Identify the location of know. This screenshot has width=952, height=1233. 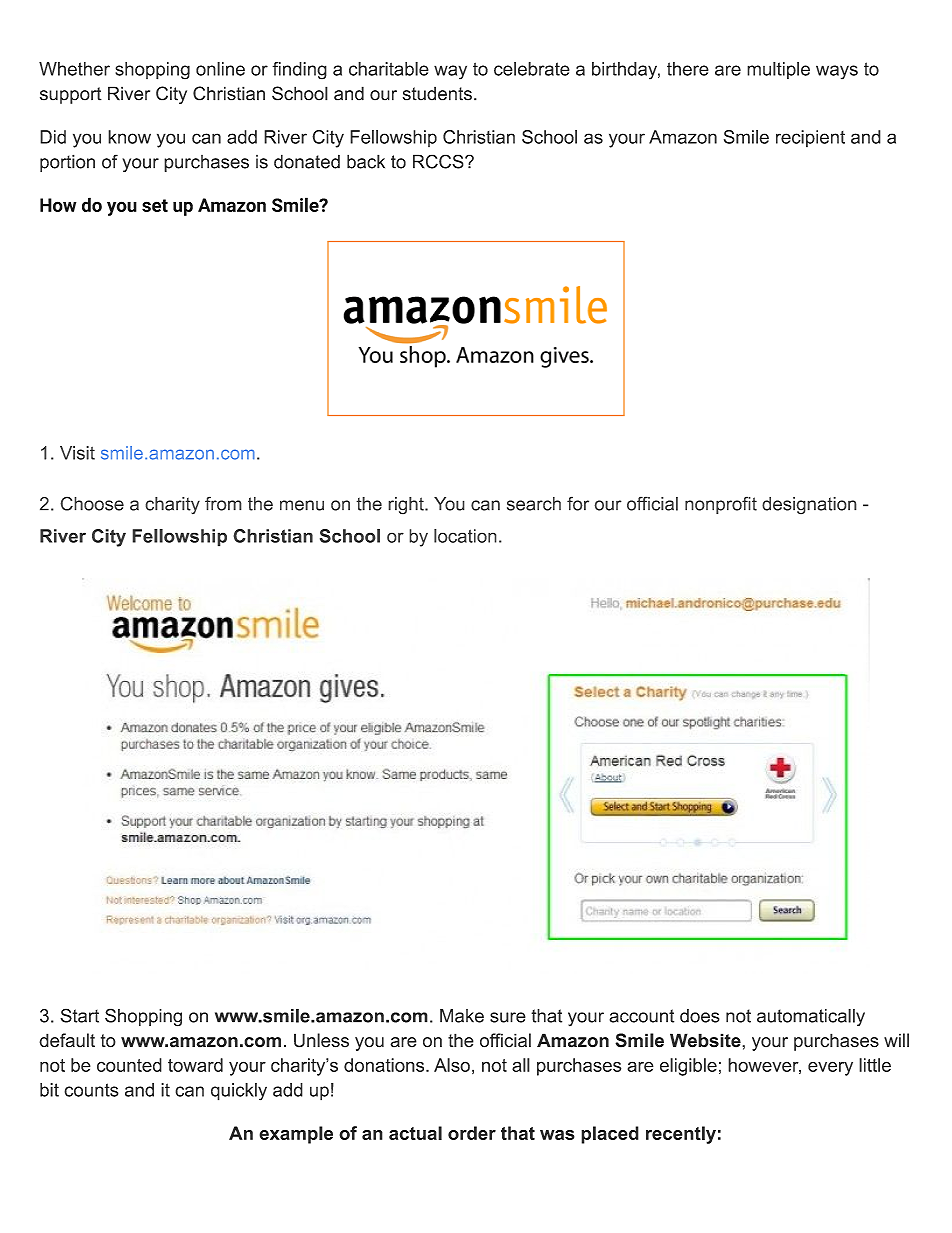
(129, 137).
